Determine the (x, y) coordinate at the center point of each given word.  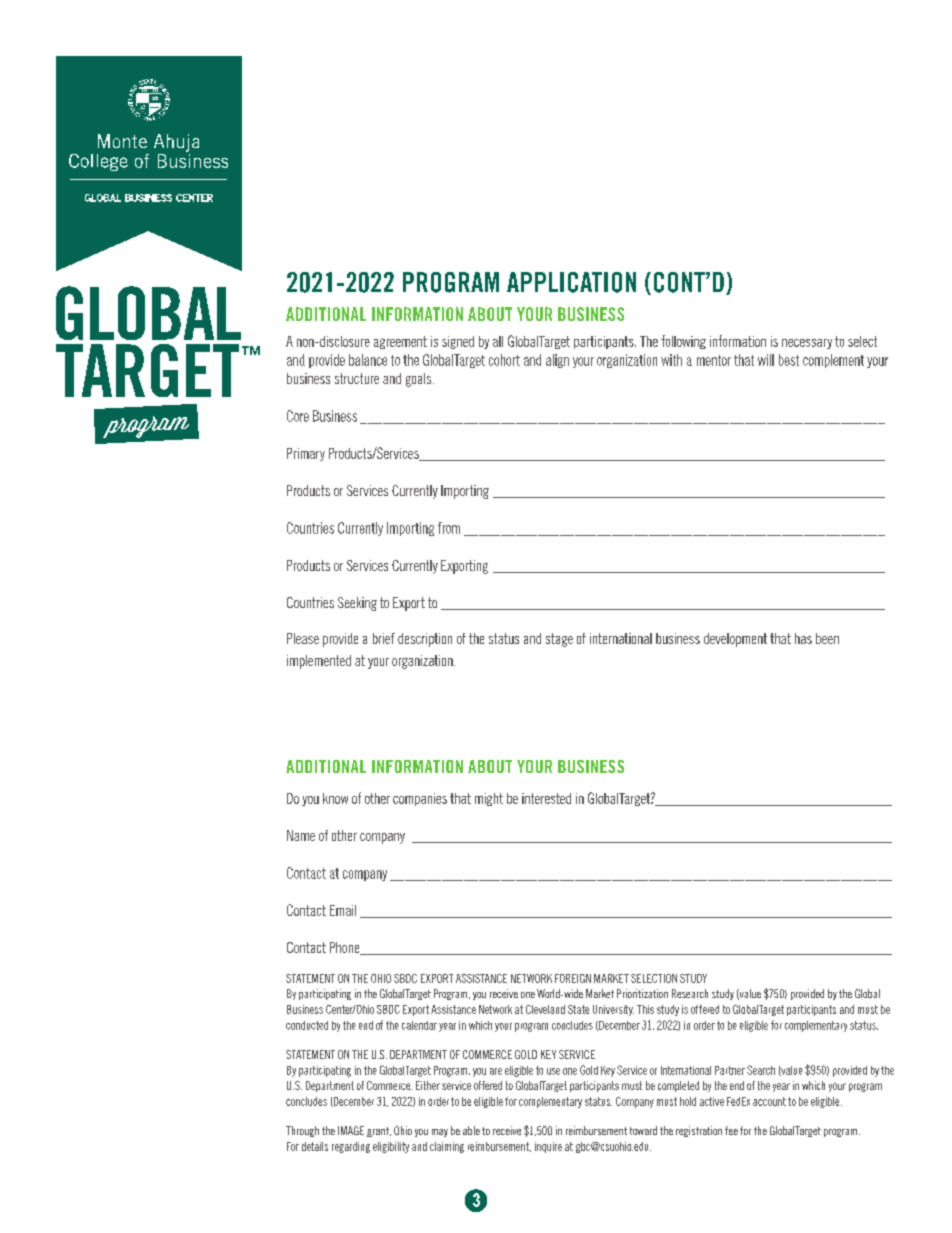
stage (559, 640)
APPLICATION (571, 282)
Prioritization (642, 993)
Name (301, 835)
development (735, 640)
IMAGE (351, 1130)
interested (546, 798)
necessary (807, 344)
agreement (400, 342)
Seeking (357, 604)
